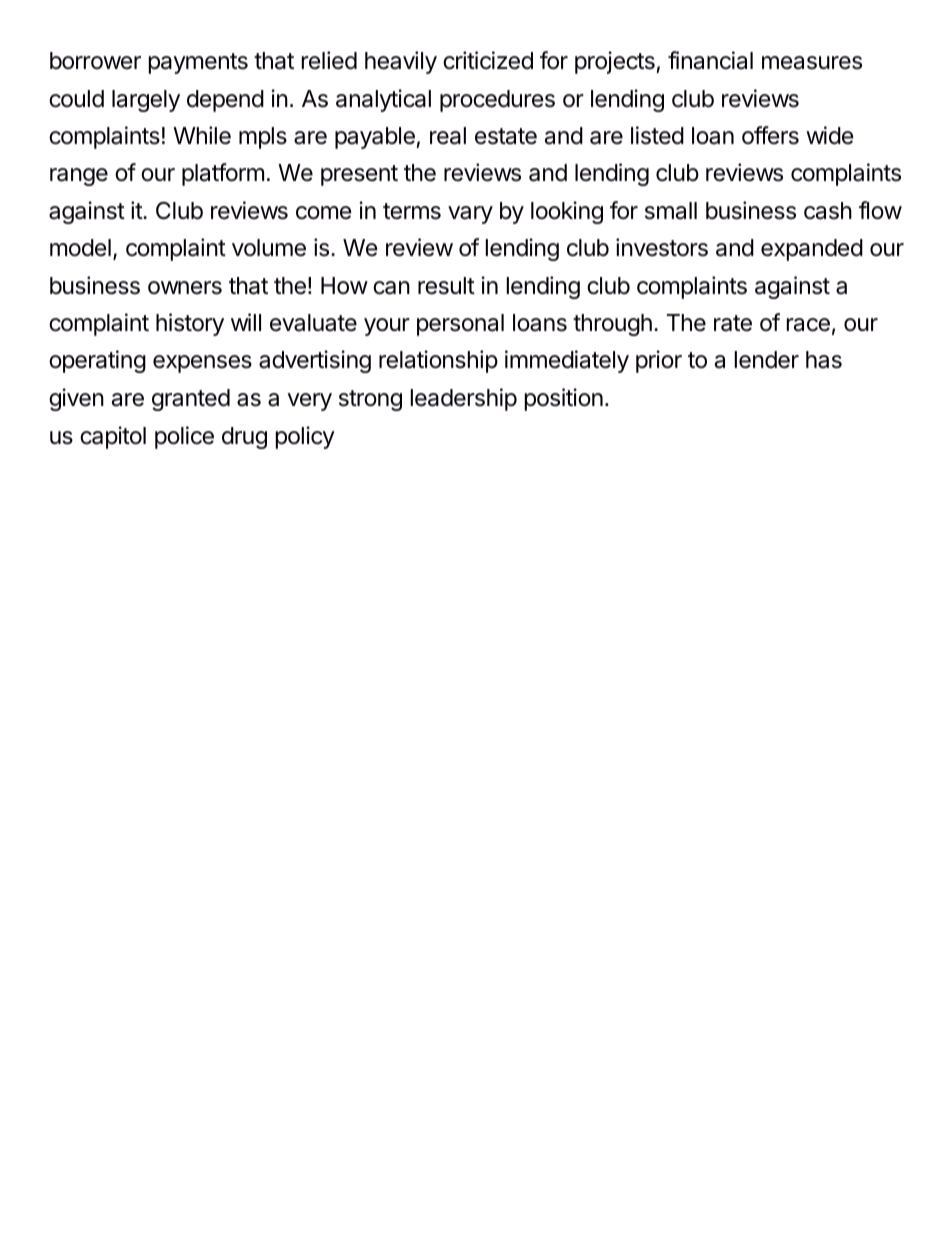 The width and height of the screenshot is (952, 1233). I want to click on police, so click(184, 437).
